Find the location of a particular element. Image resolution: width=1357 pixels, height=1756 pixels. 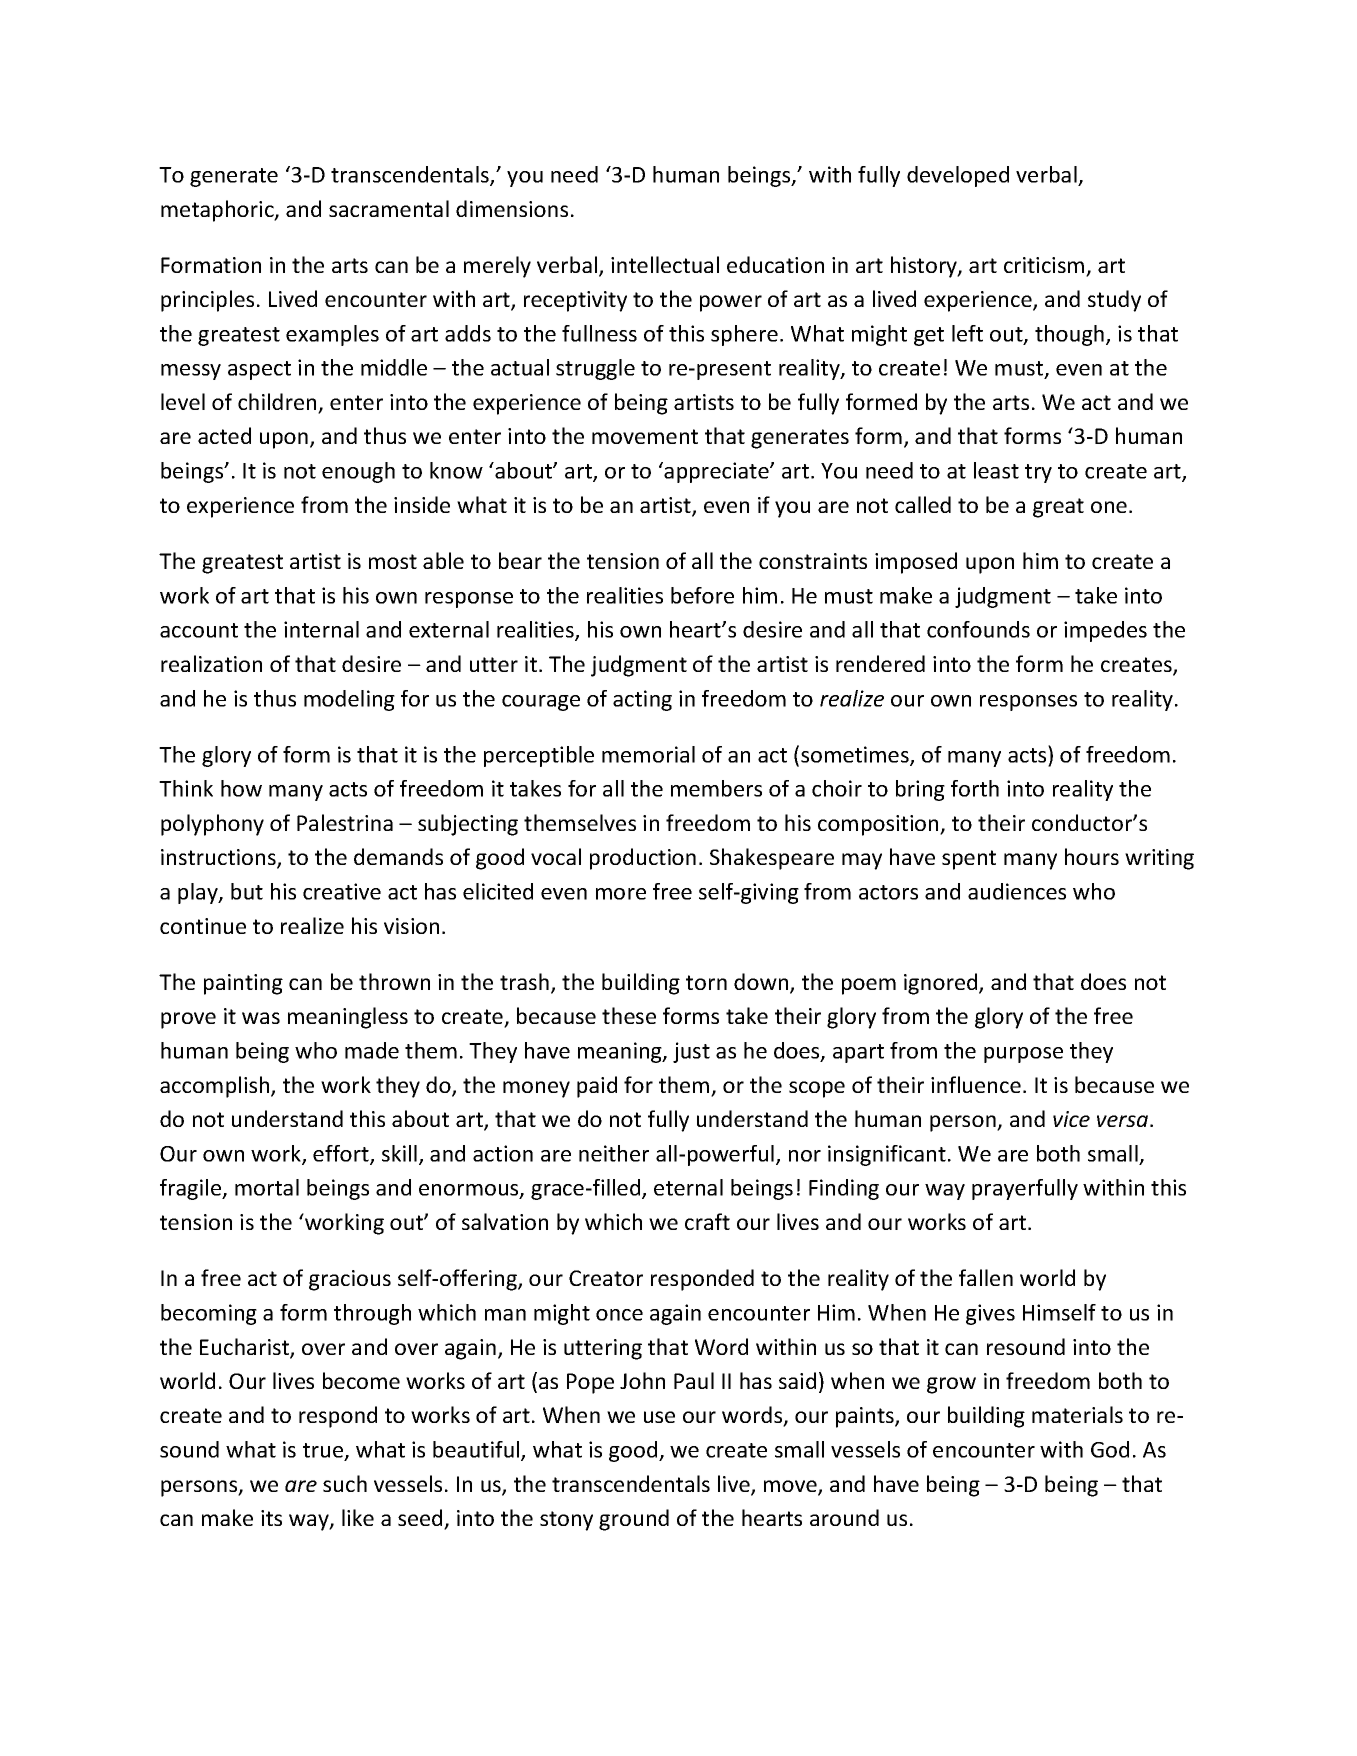

Palestrina is located at coordinates (345, 822).
